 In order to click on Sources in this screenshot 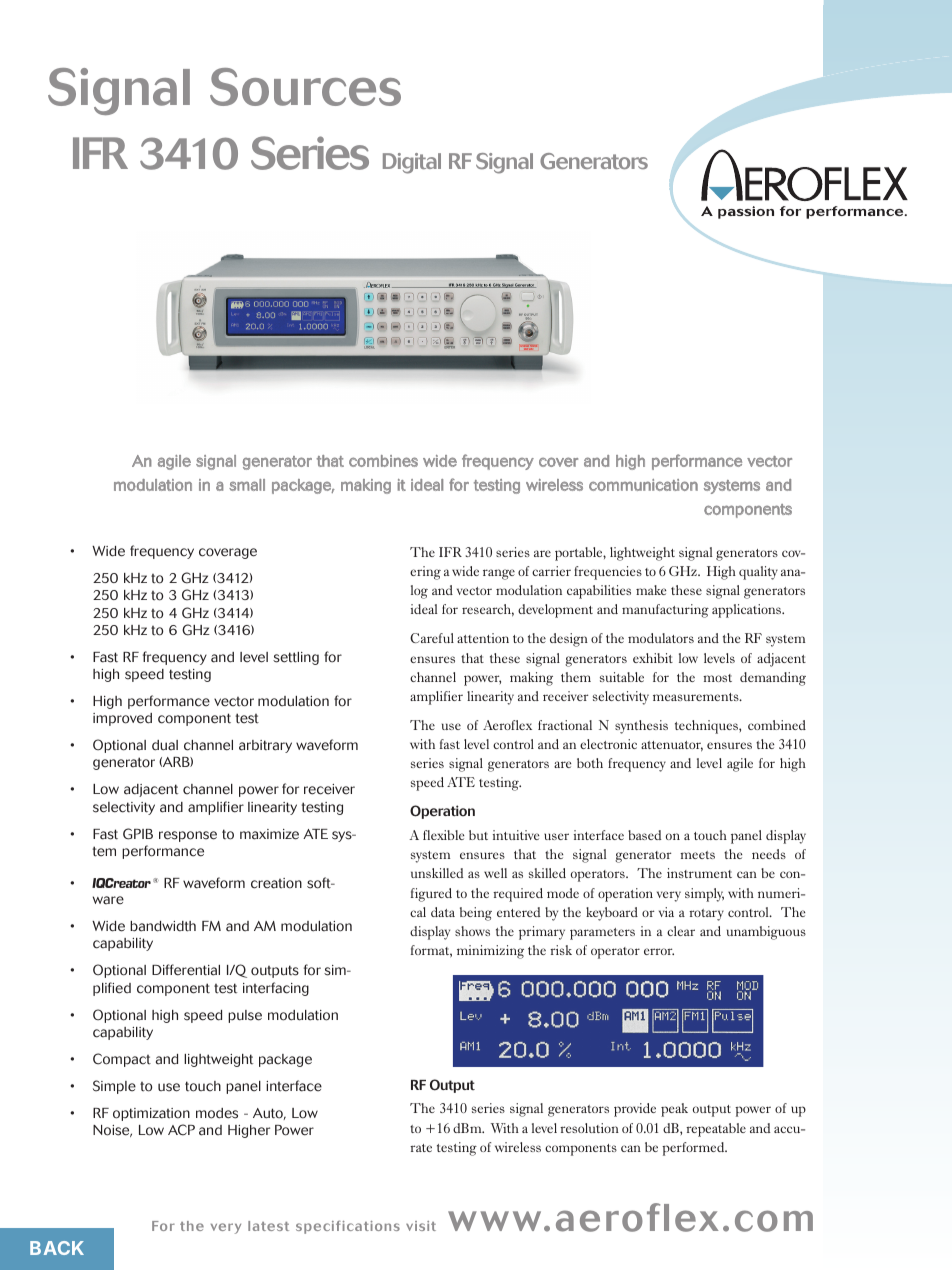, I will do `click(305, 87)`.
